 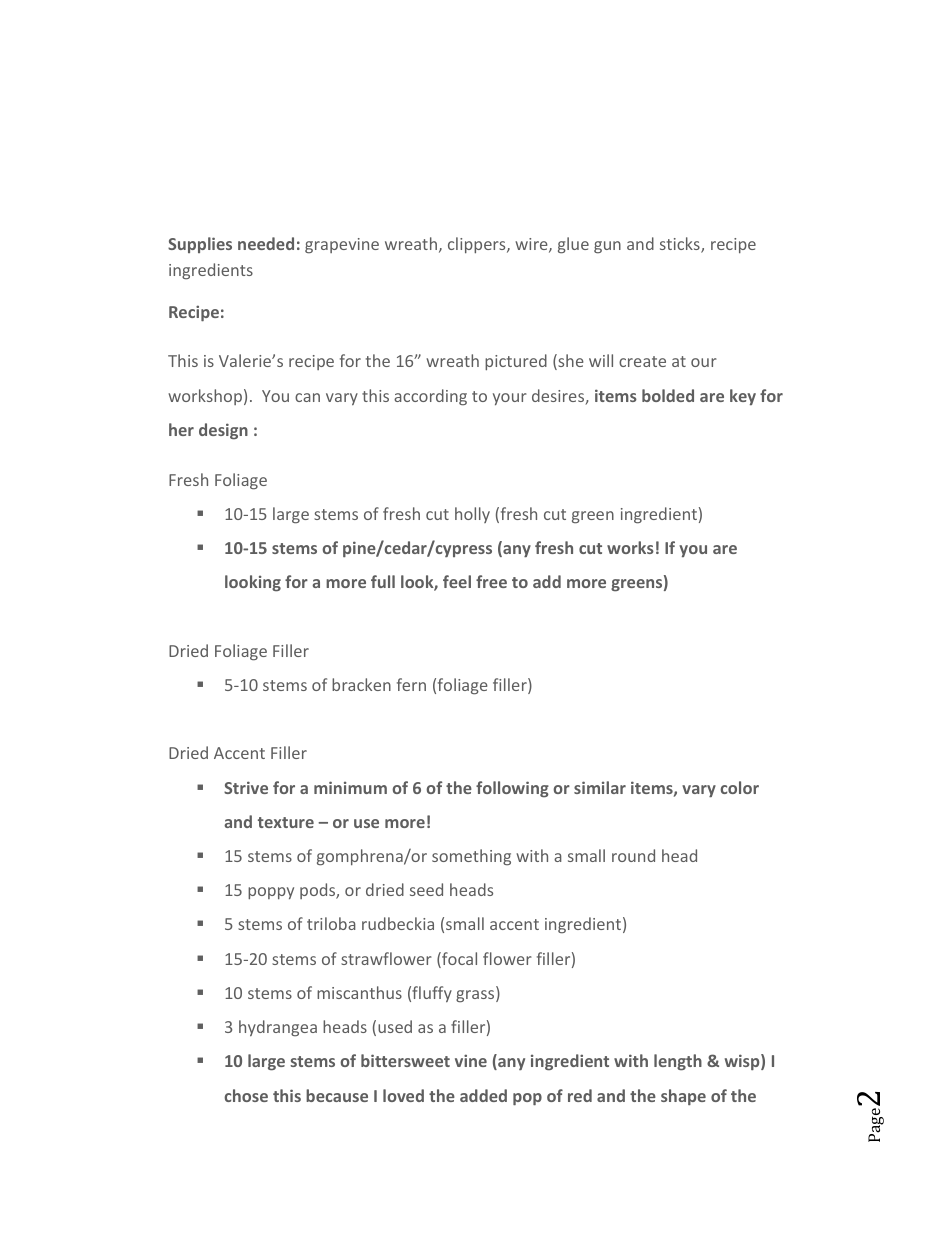 I want to click on bracken, so click(x=361, y=684).
